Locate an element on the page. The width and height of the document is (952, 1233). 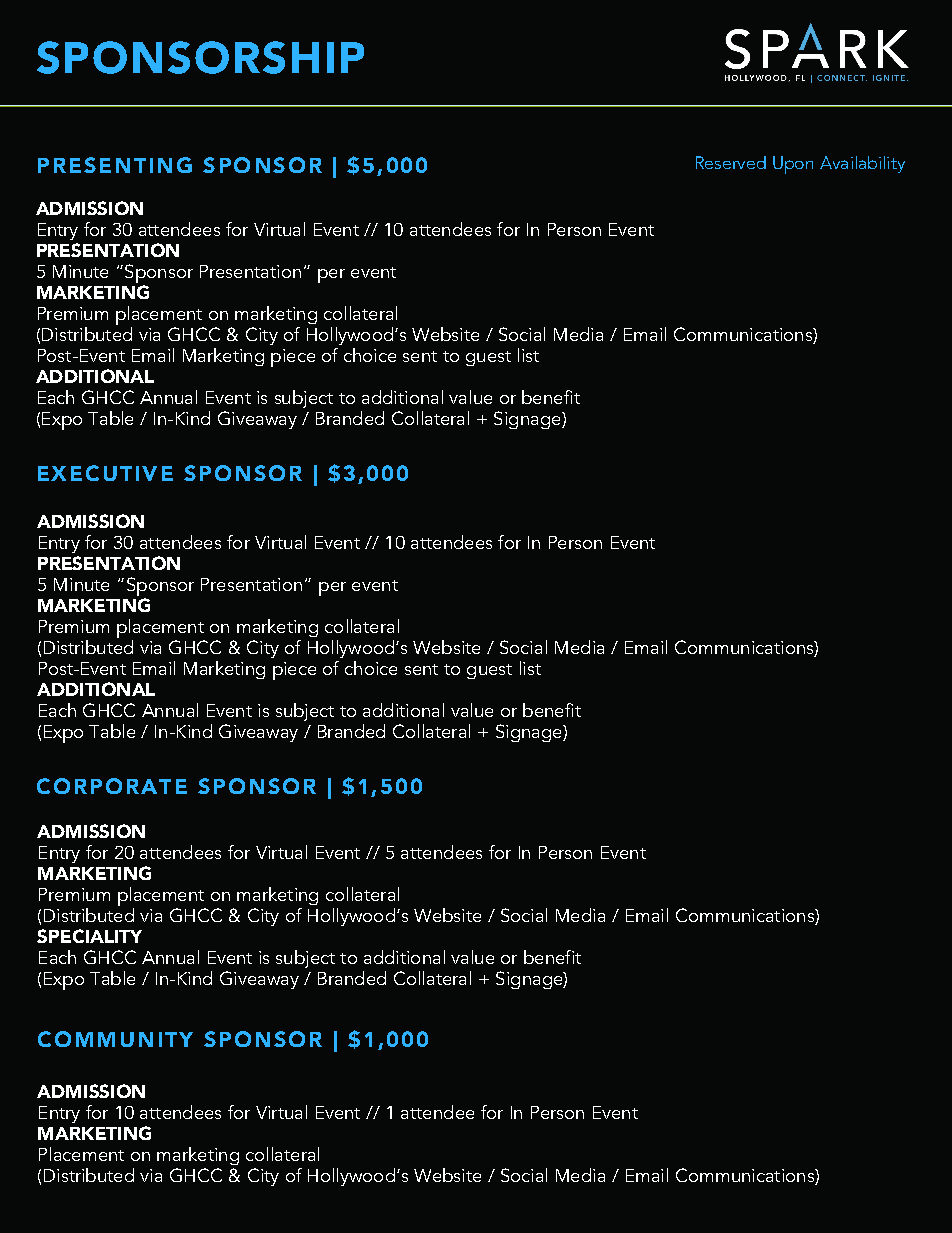
EXECUTIVE is located at coordinates (105, 473).
